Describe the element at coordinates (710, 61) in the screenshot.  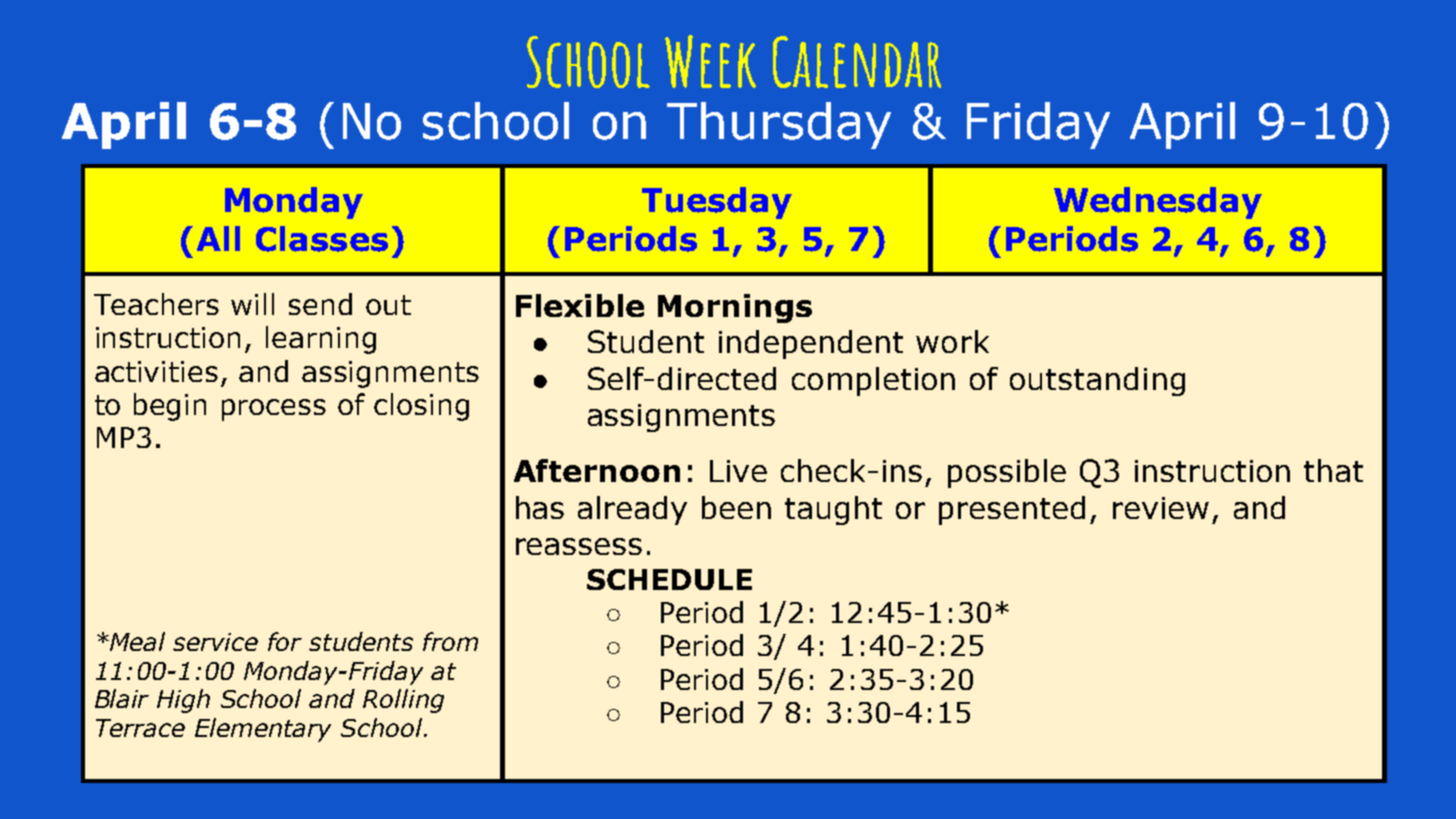
I see `Week` at that location.
